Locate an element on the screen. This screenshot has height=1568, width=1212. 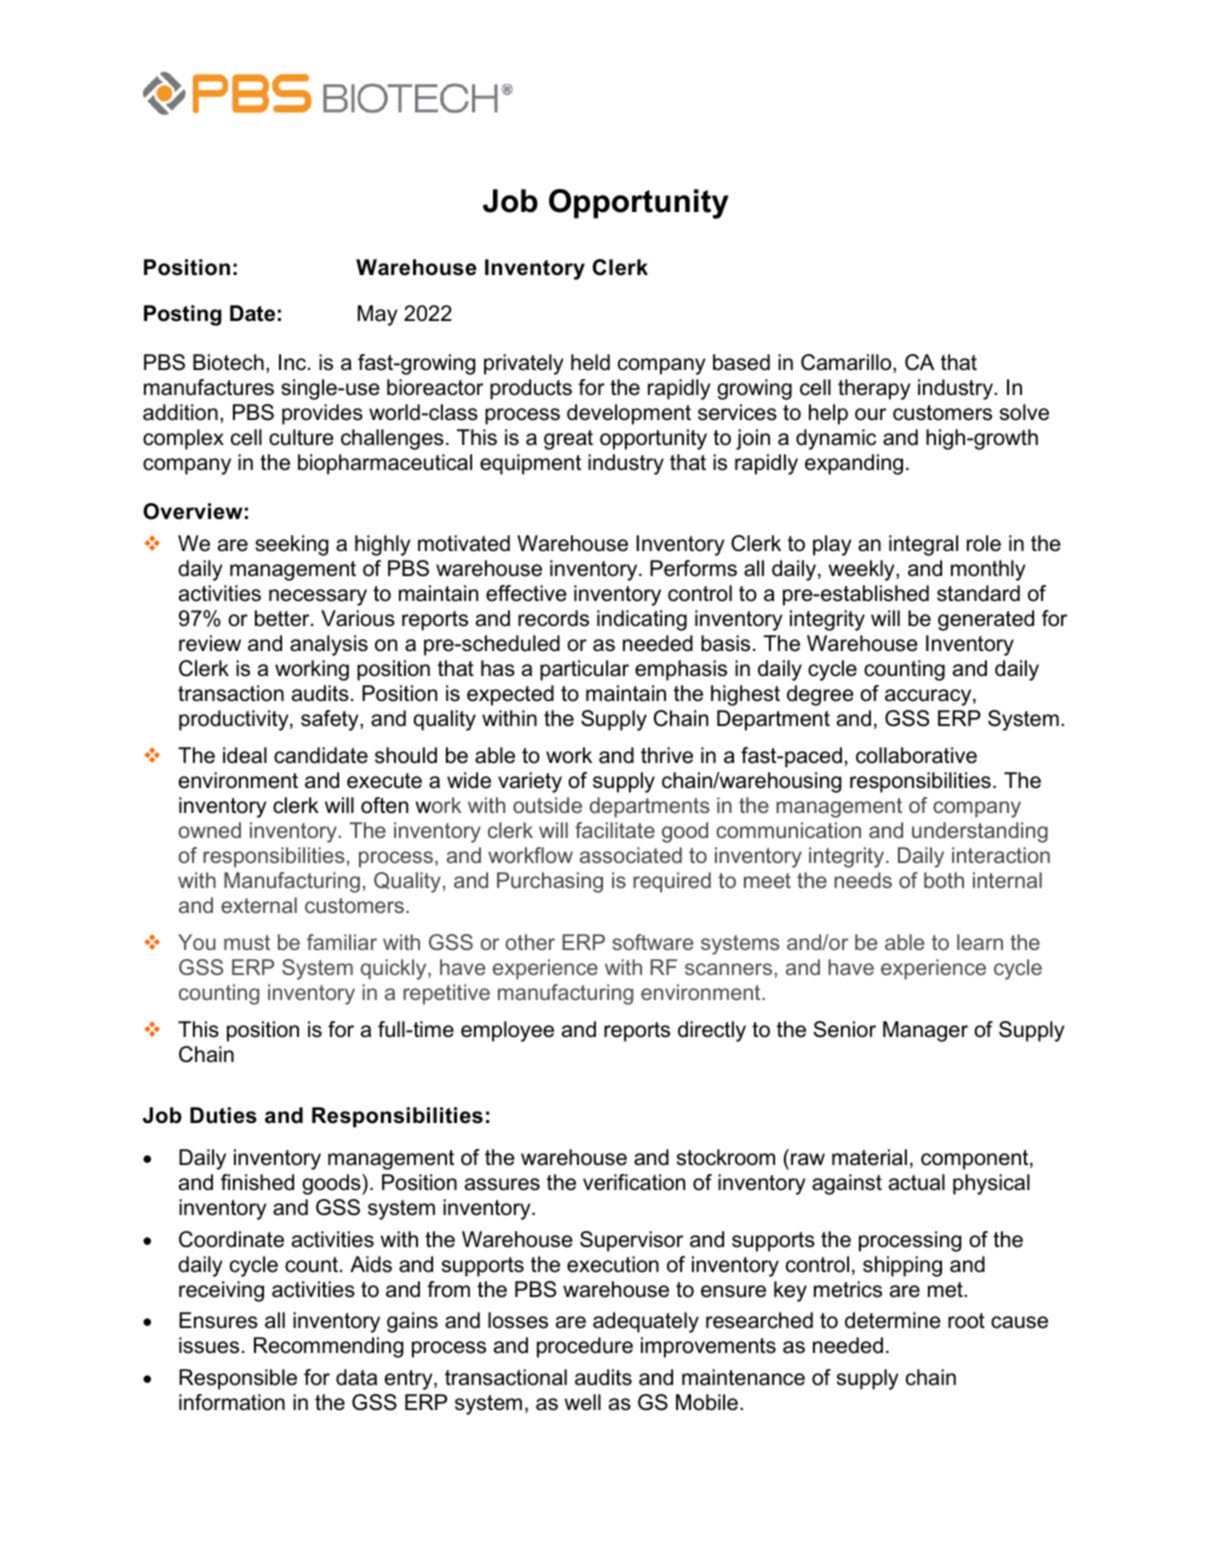
Inc is located at coordinates (294, 362).
